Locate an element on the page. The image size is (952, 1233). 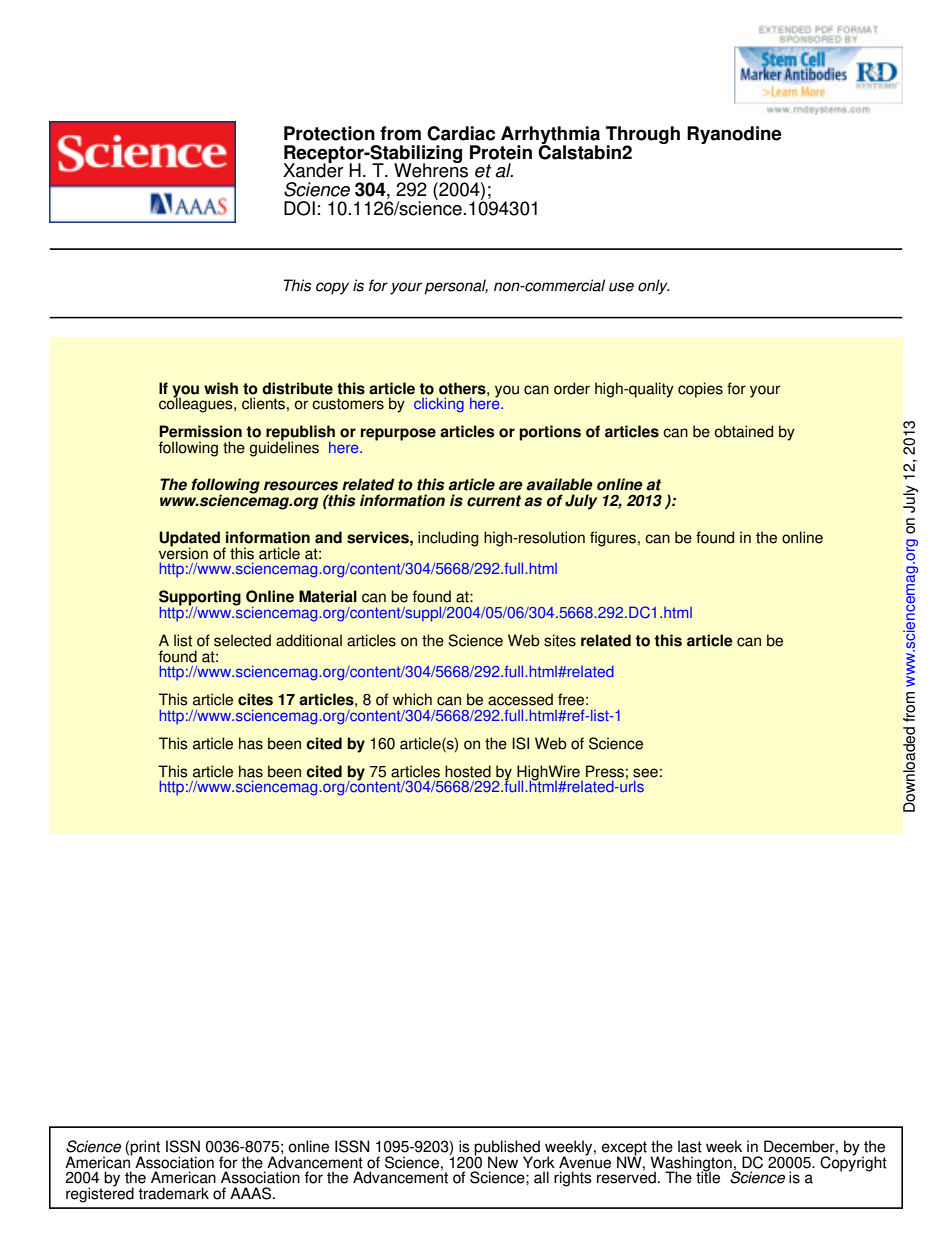
hosted is located at coordinates (468, 771).
